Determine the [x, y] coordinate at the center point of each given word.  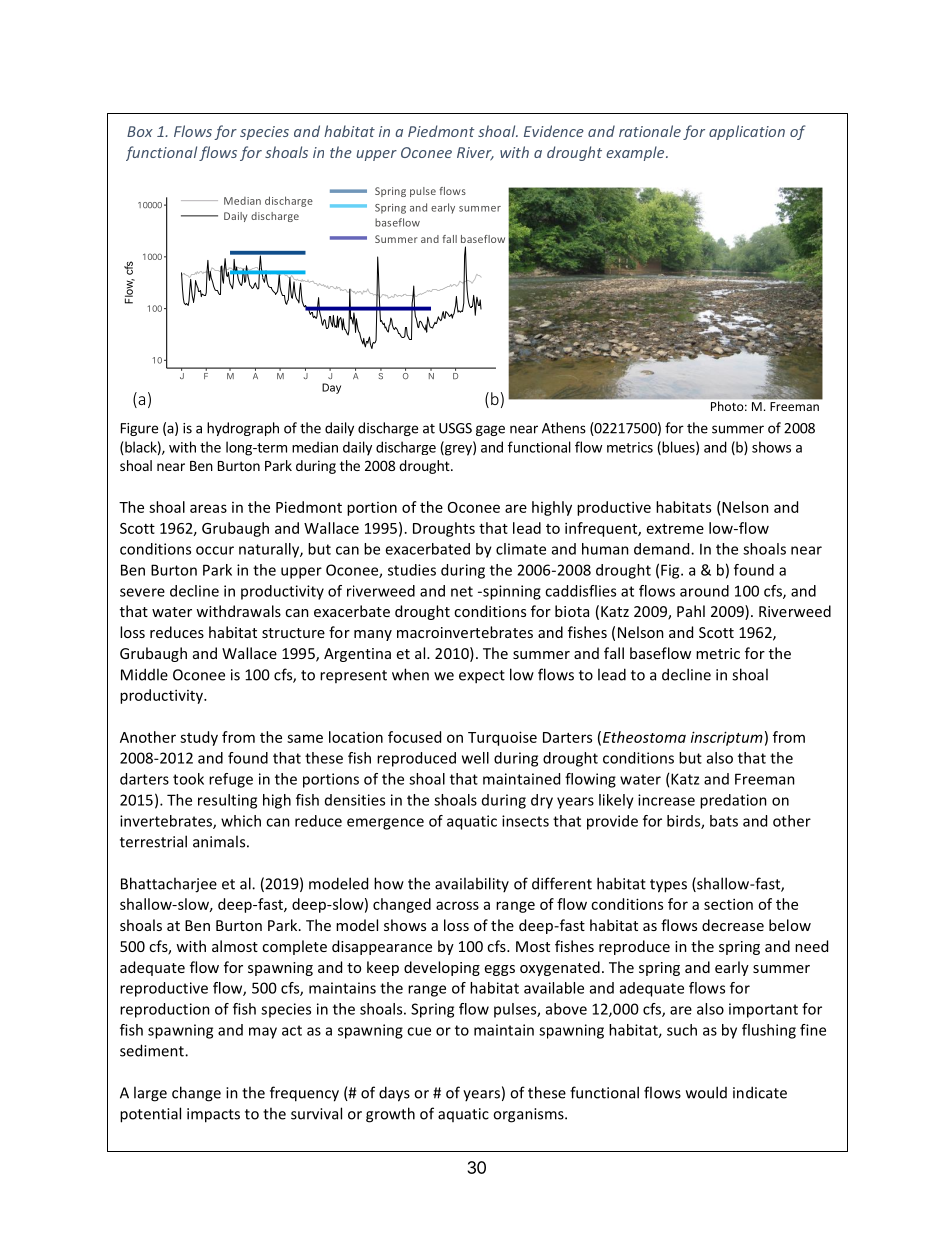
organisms [529, 1115]
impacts [213, 1115]
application [747, 132]
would [706, 1092]
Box [140, 131]
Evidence [554, 131]
